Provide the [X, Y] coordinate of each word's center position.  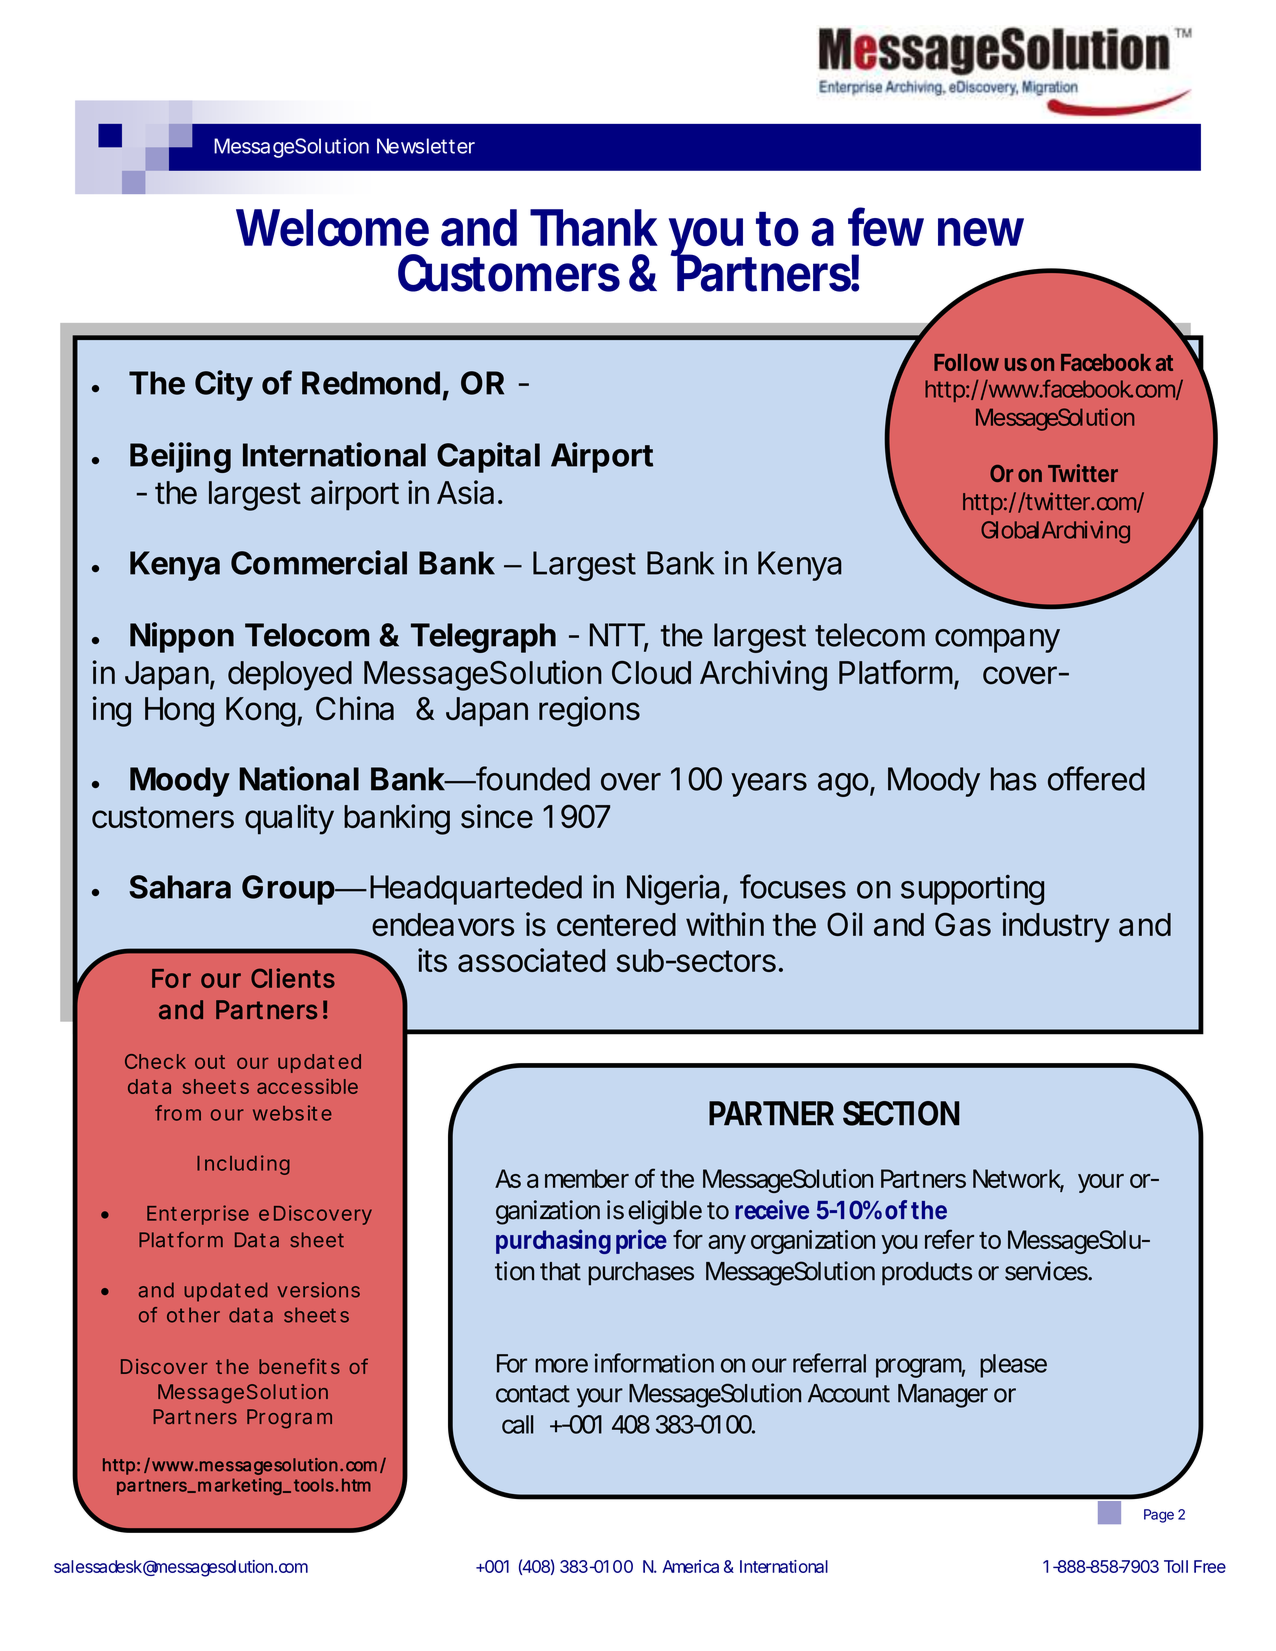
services [1047, 1271]
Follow [966, 362]
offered [1096, 778]
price [641, 1241]
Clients [293, 978]
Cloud [651, 673]
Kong [260, 712]
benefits [299, 1366]
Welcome [332, 228]
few [886, 227]
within [725, 924]
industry [1056, 927]
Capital [488, 457]
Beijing [180, 457]
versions [318, 1290]
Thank [594, 228]
